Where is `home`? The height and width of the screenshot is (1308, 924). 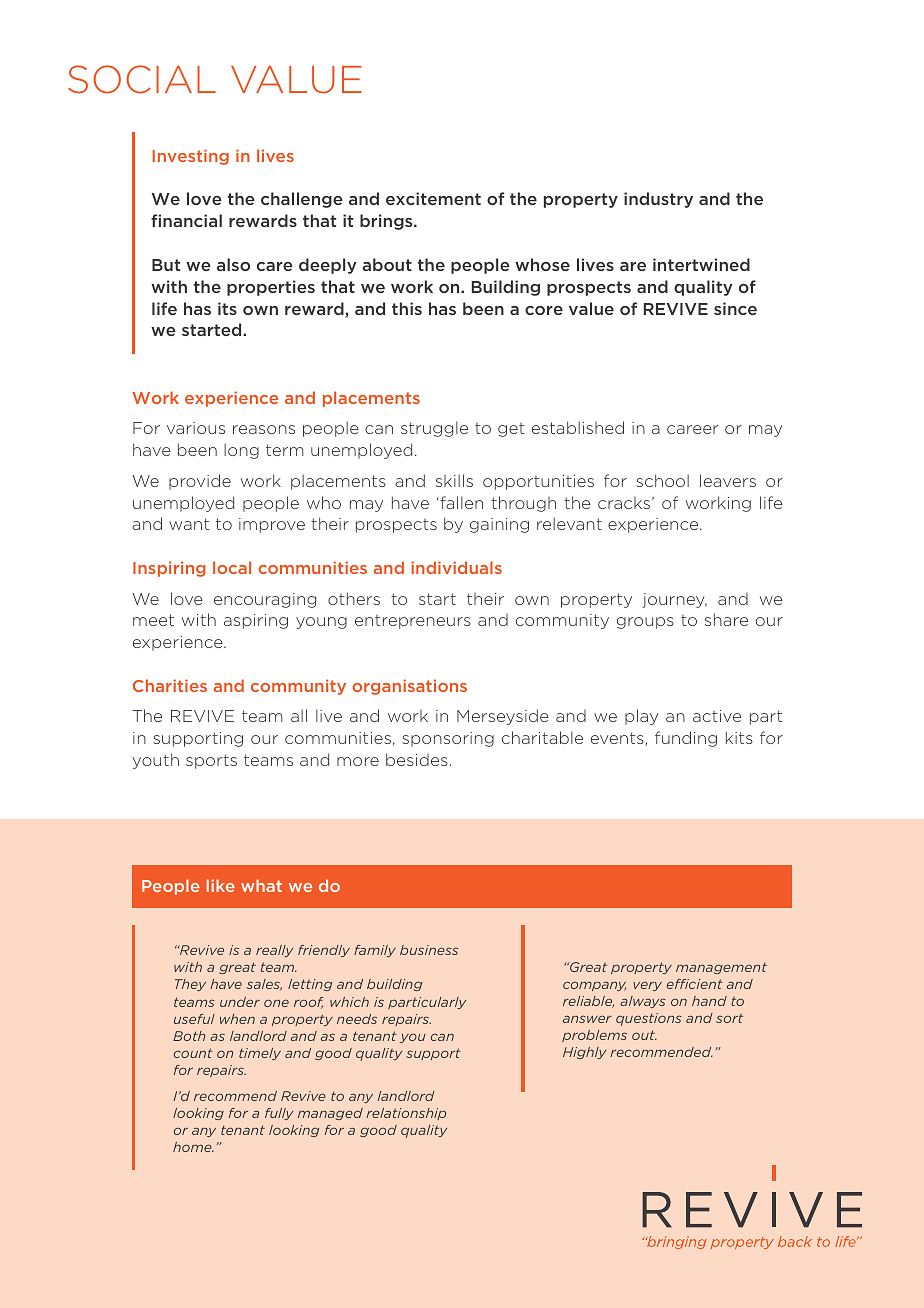 home is located at coordinates (193, 1147).
